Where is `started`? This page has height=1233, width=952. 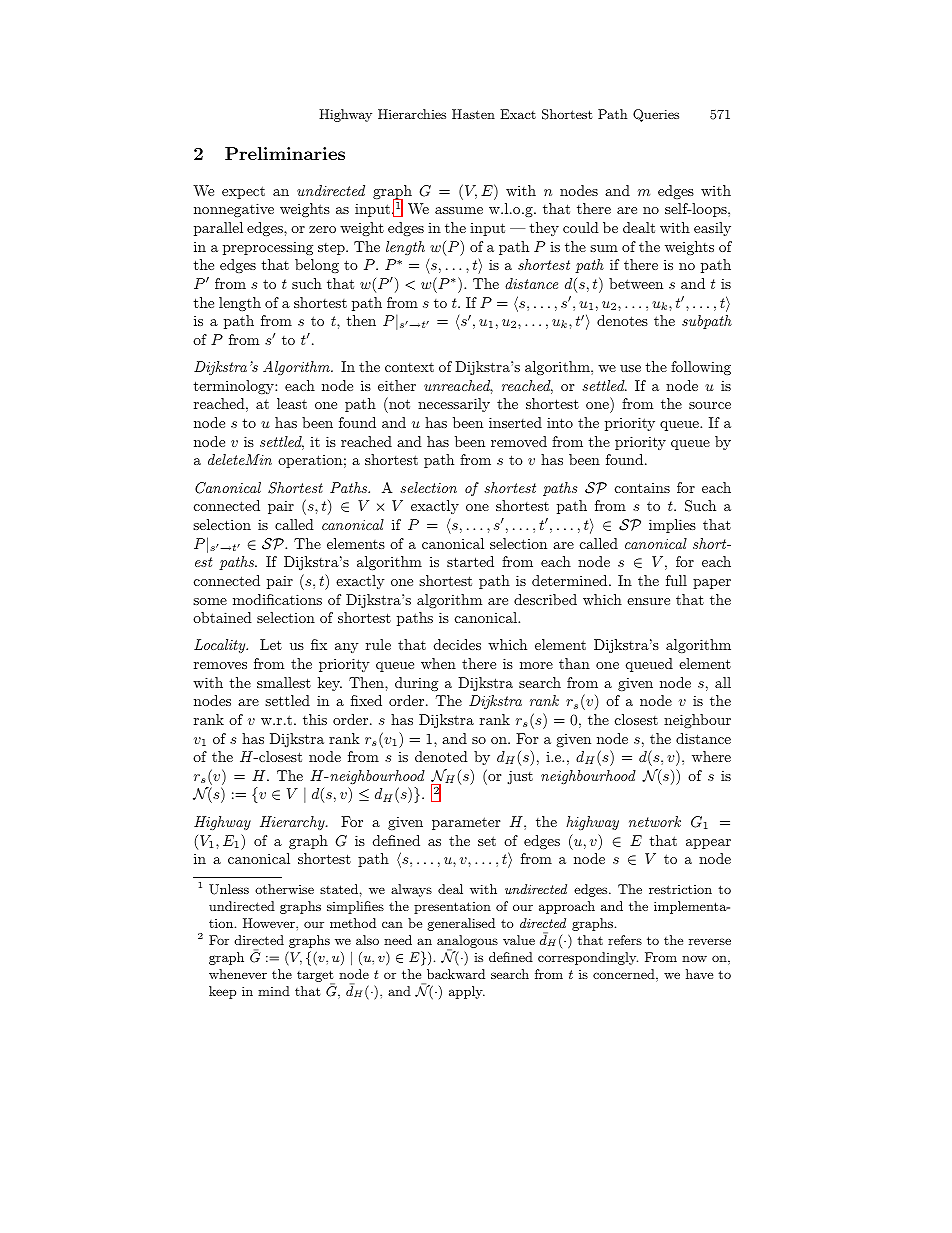
started is located at coordinates (470, 561).
